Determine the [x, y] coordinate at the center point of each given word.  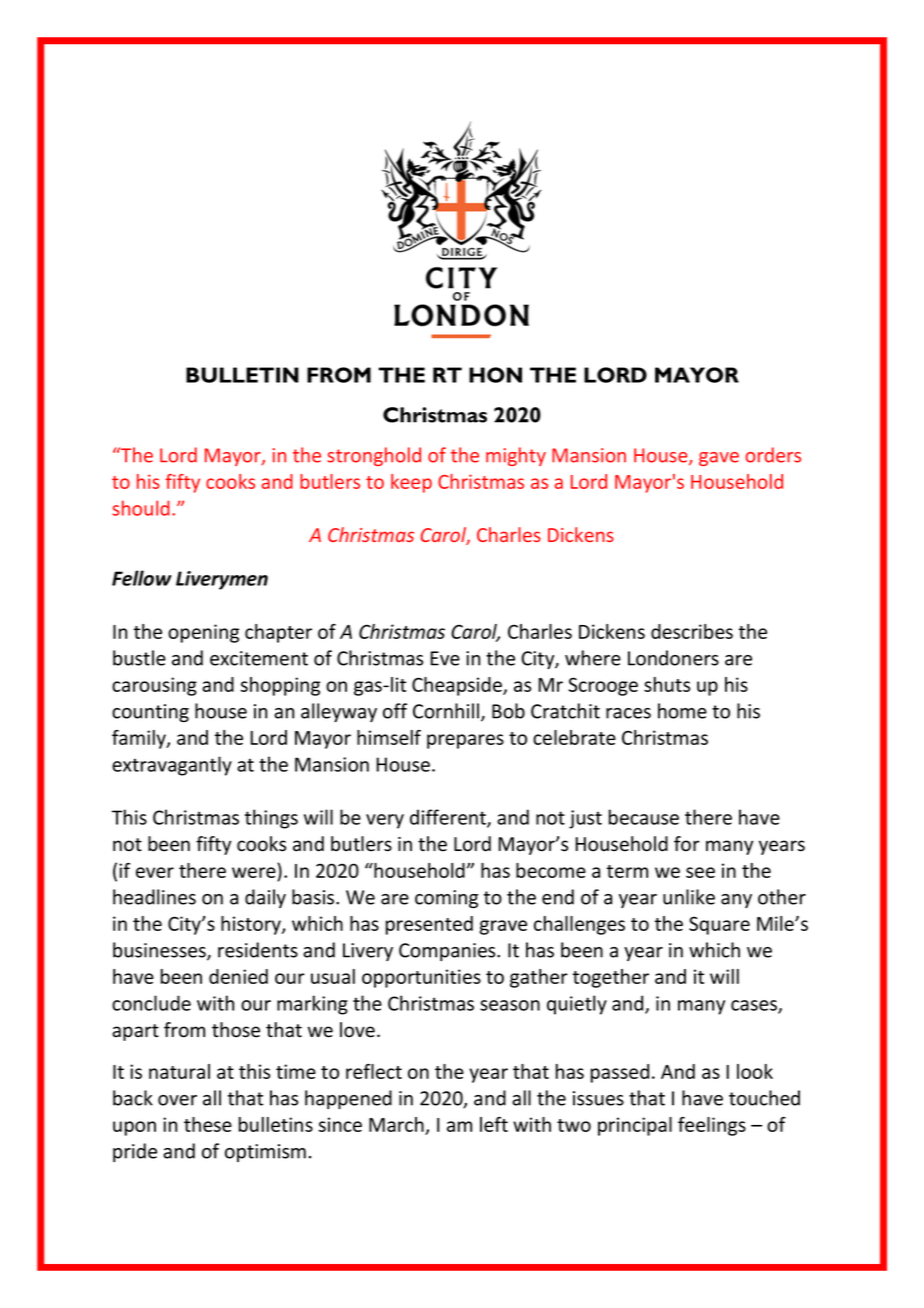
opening [203, 633]
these [208, 1124]
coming [446, 899]
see [700, 872]
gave [719, 459]
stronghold [374, 456]
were [254, 872]
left [494, 1124]
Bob [508, 711]
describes [692, 631]
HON [495, 375]
